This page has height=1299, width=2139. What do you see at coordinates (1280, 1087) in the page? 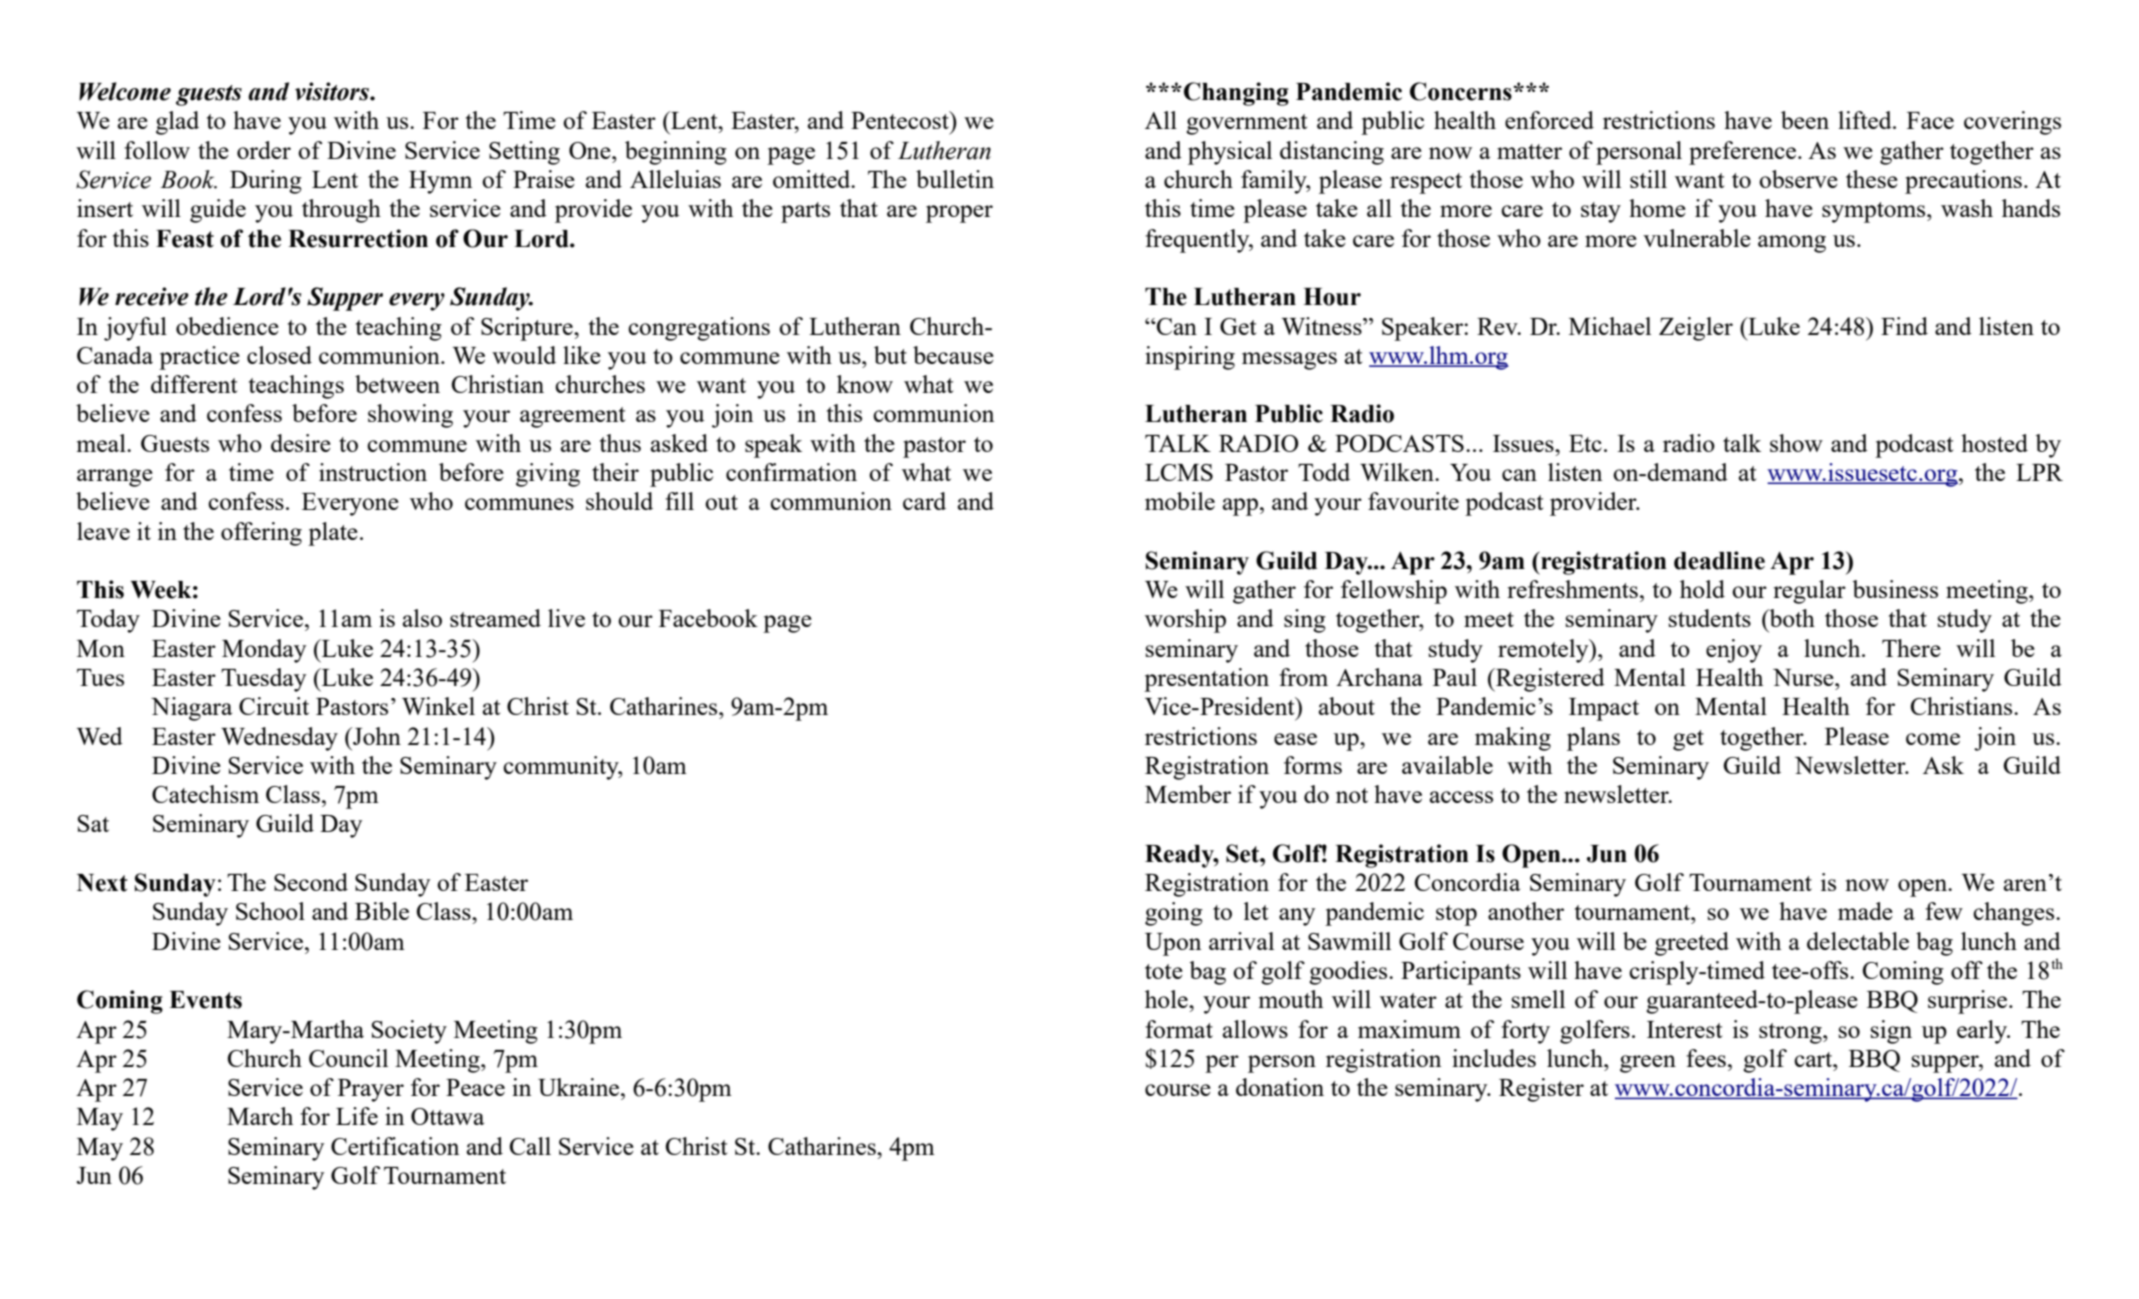
I see `donation` at bounding box center [1280, 1087].
